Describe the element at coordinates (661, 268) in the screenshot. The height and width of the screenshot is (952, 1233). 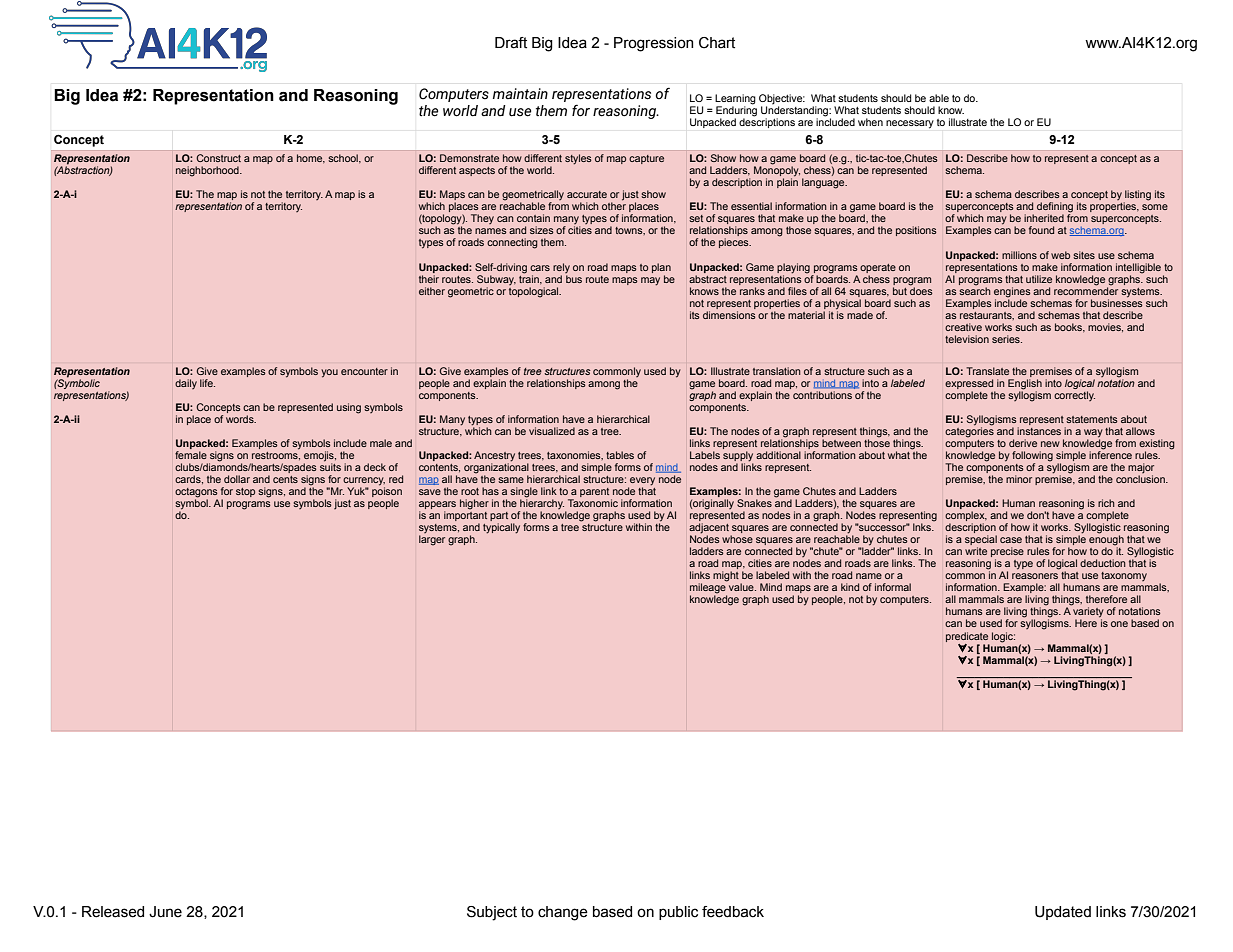
I see `plan` at that location.
